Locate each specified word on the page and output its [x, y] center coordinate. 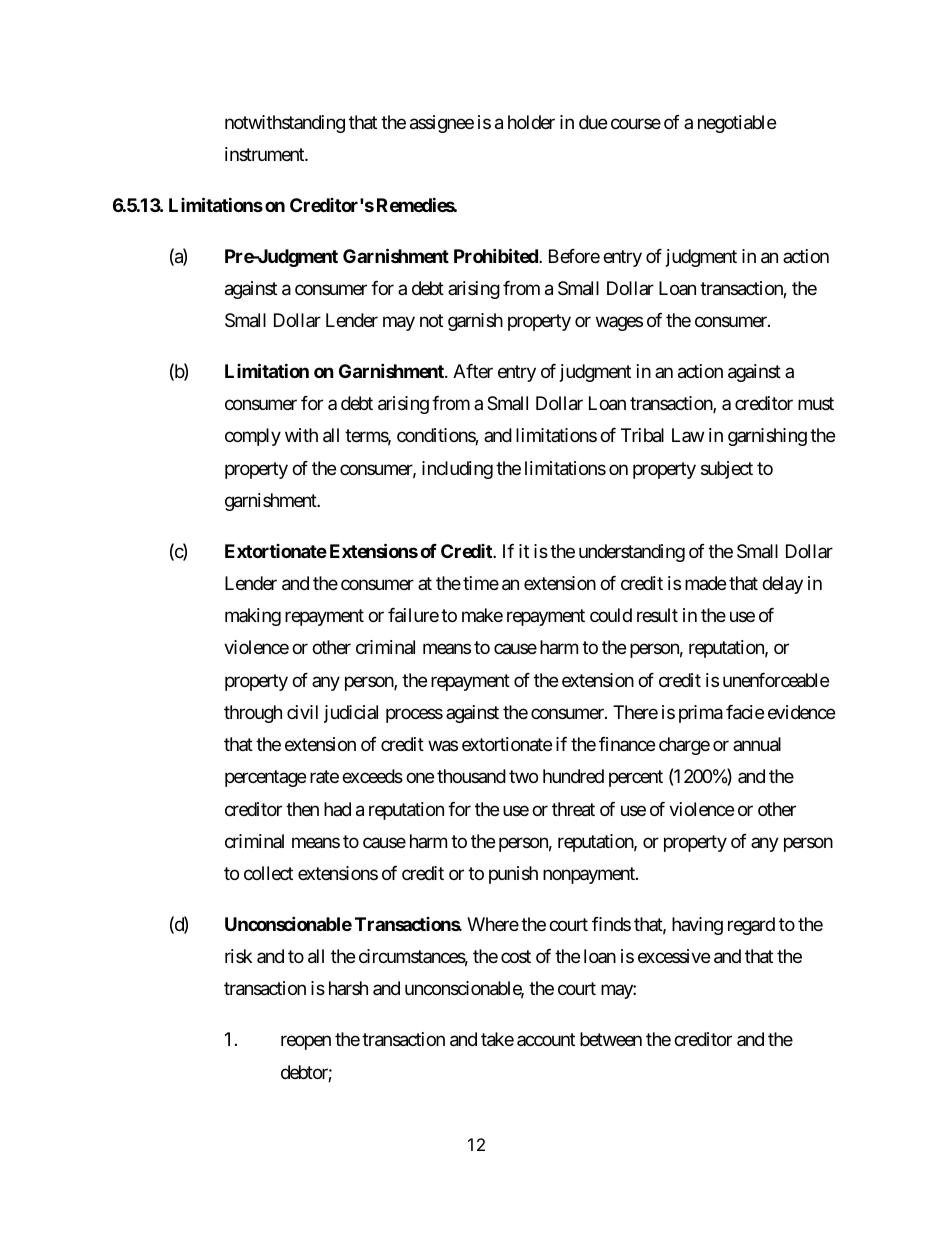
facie [745, 712]
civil [302, 712]
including [457, 470]
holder [531, 122]
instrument [265, 154]
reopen [306, 1043]
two [523, 777]
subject [727, 470]
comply [253, 437]
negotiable [737, 124]
